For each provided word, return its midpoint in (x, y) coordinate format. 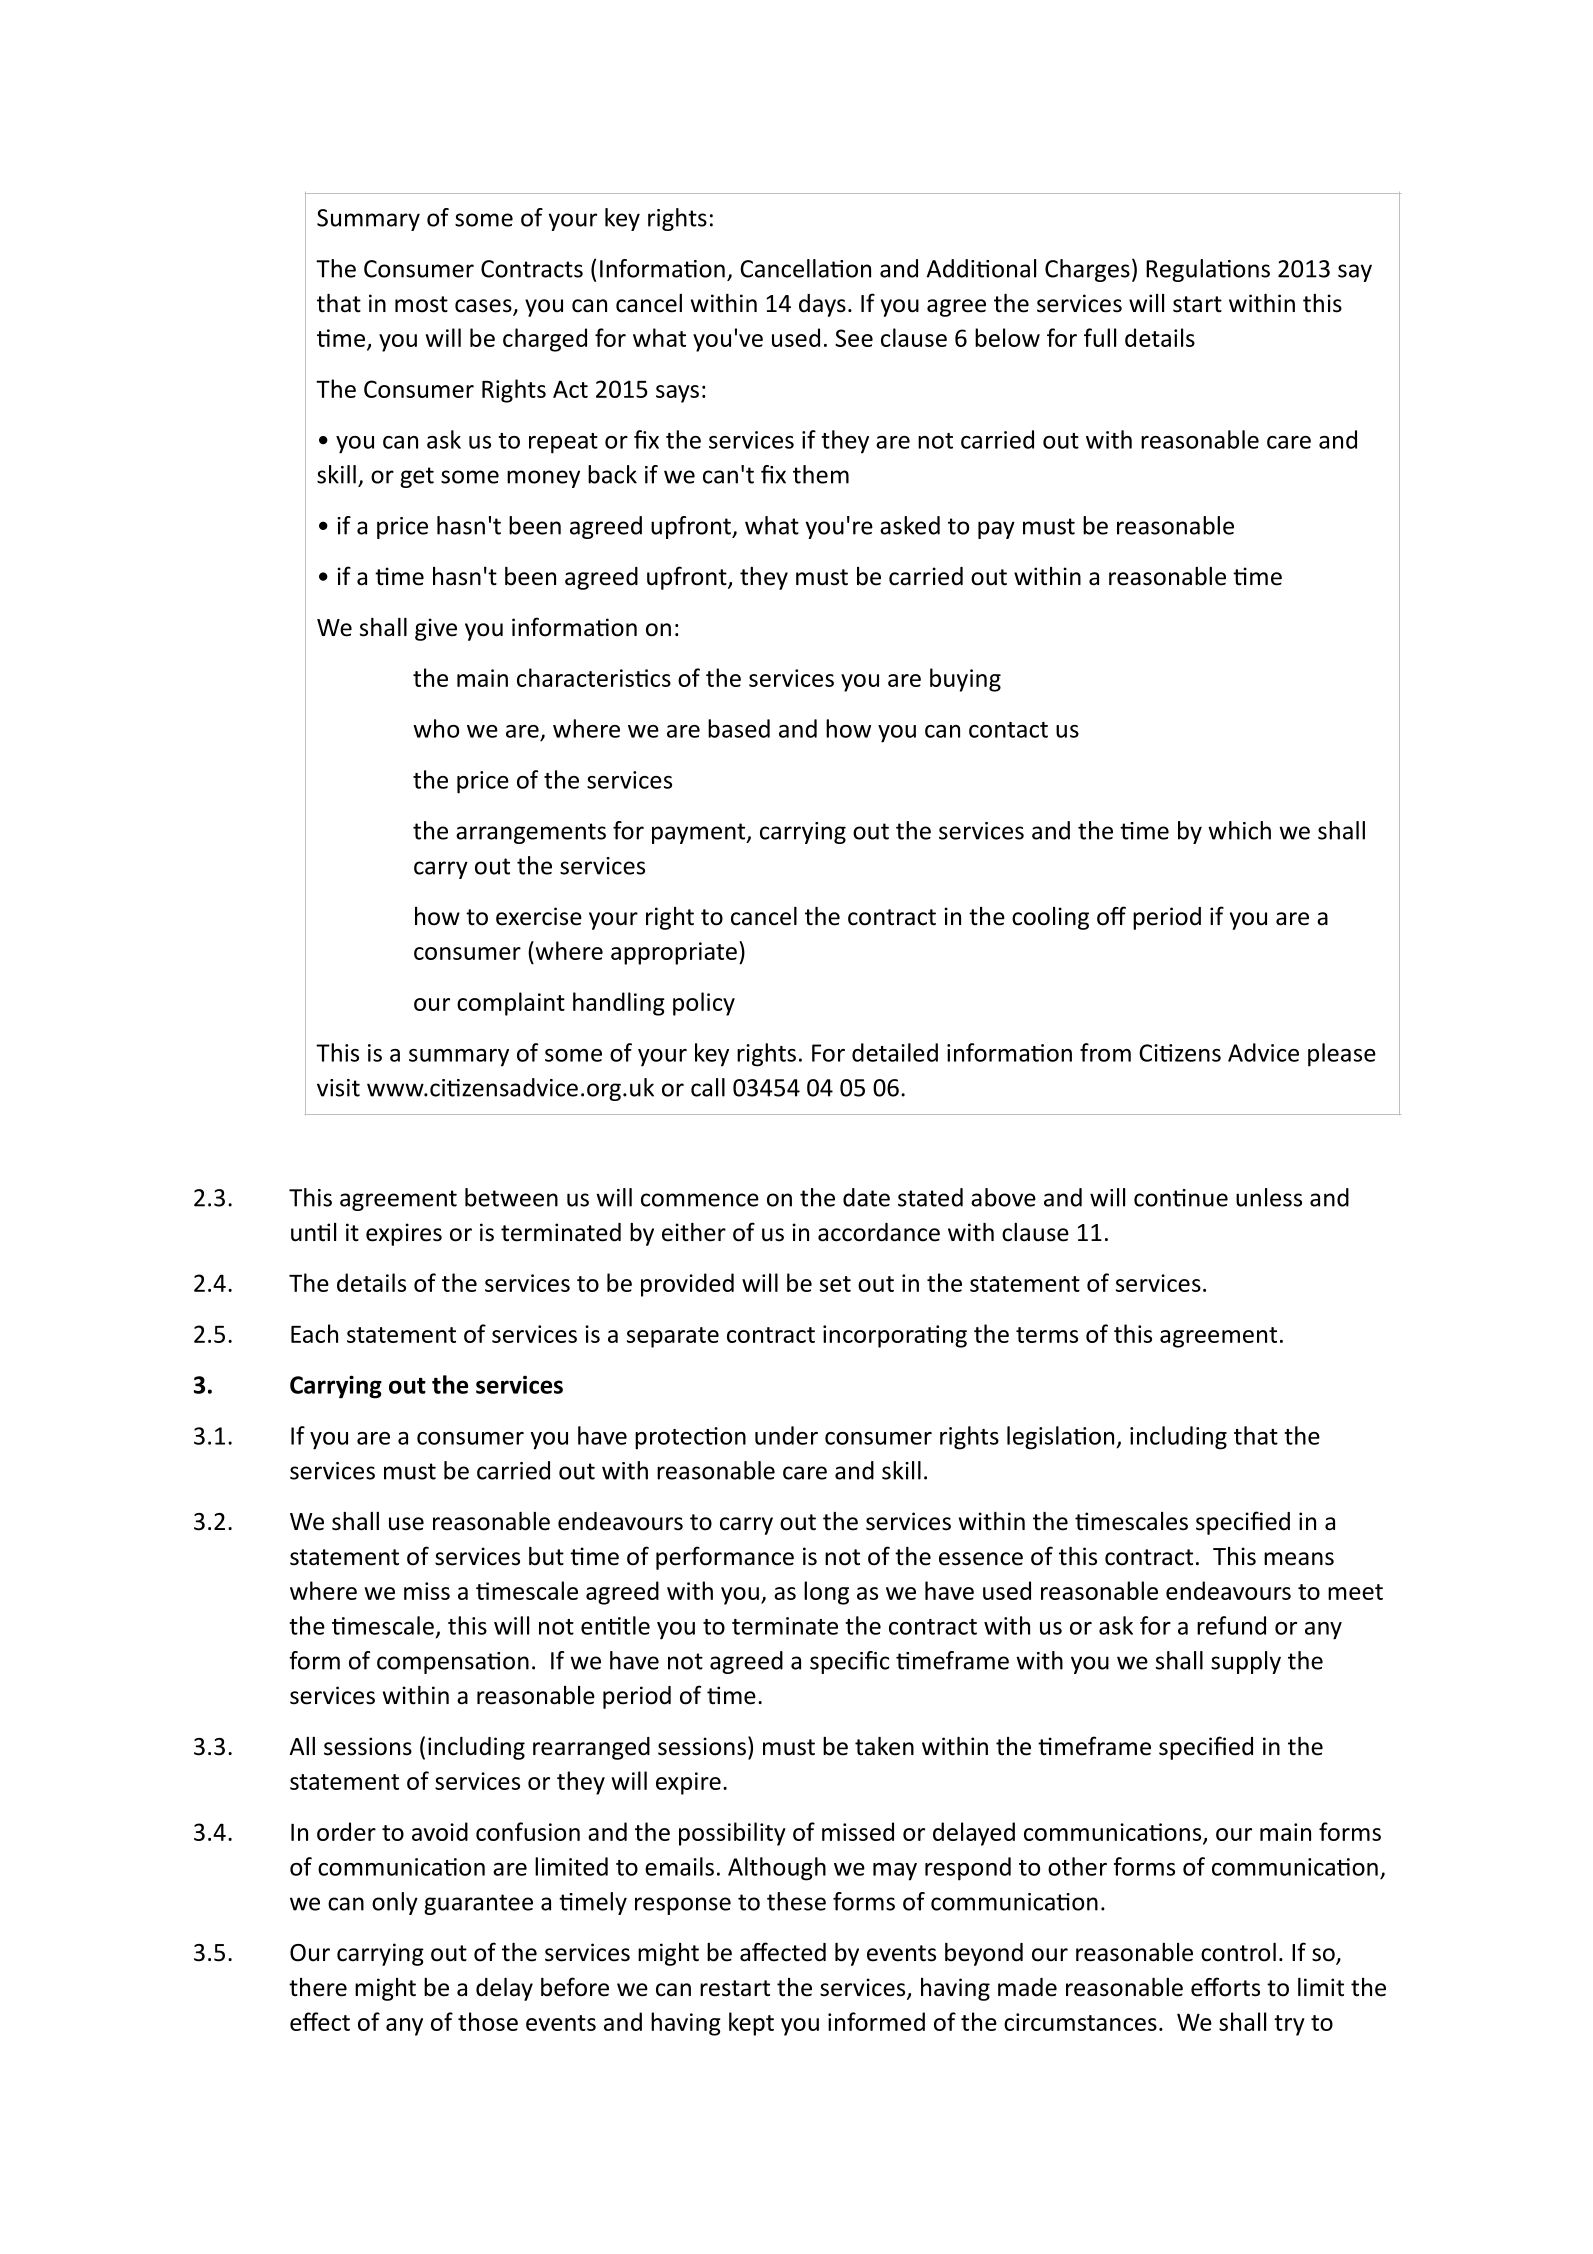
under (786, 1435)
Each (314, 1333)
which (1239, 830)
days (822, 305)
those (488, 2021)
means (1299, 1559)
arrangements (531, 833)
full (1100, 337)
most (421, 304)
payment (700, 833)
